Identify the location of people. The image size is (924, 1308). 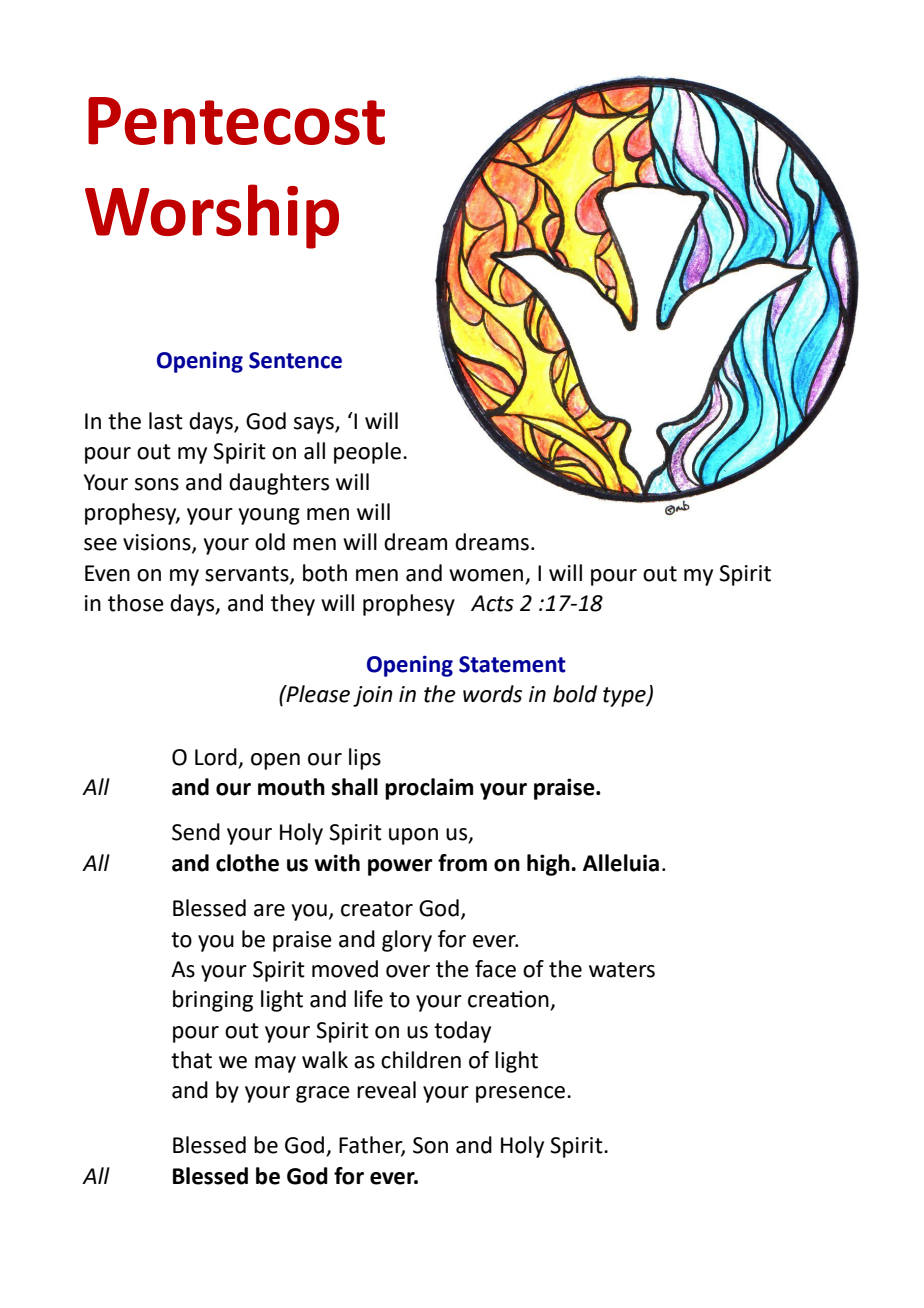
(367, 453).
